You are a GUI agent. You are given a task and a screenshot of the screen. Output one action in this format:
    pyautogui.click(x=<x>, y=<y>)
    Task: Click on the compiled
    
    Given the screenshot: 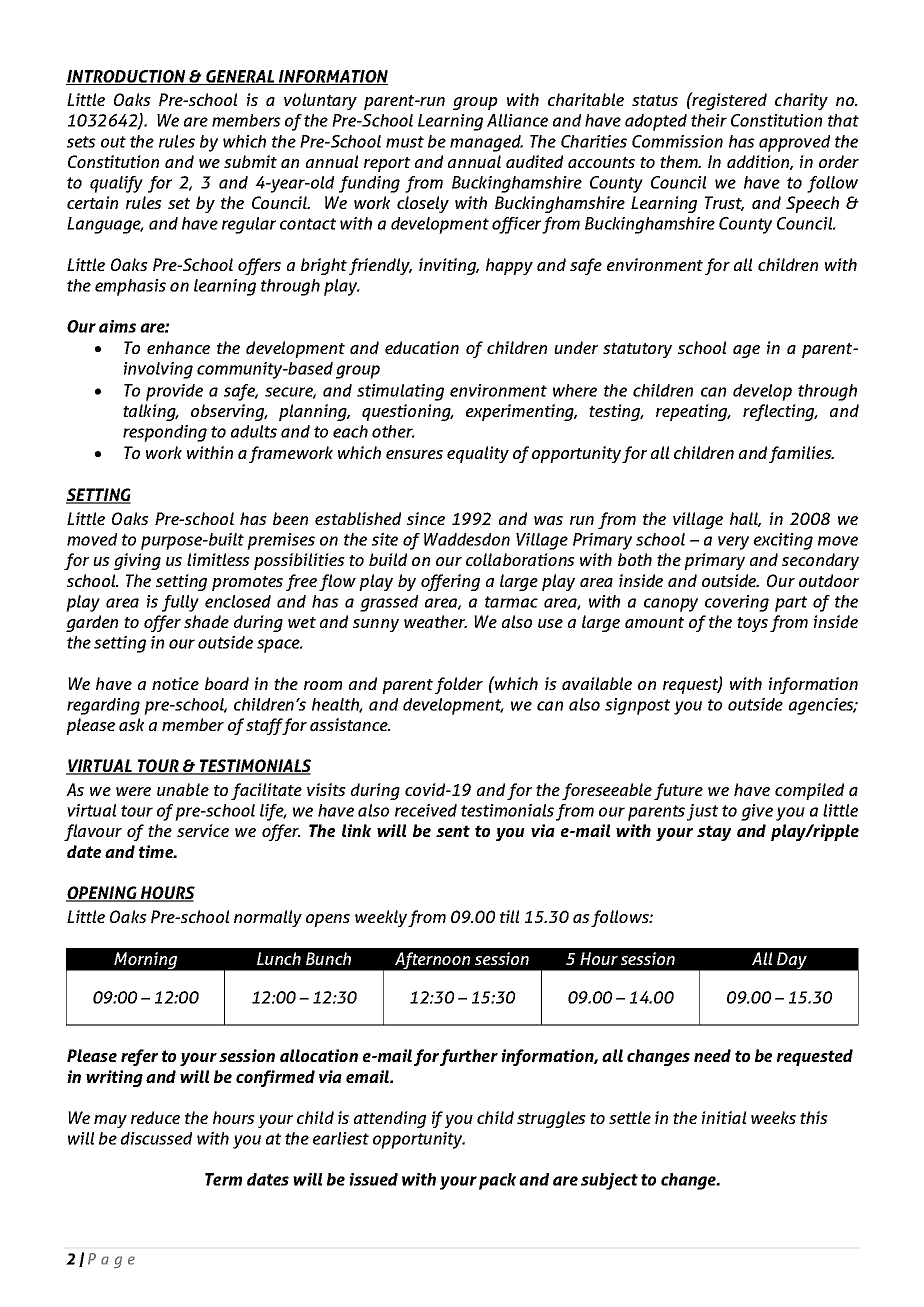 What is the action you would take?
    pyautogui.click(x=809, y=791)
